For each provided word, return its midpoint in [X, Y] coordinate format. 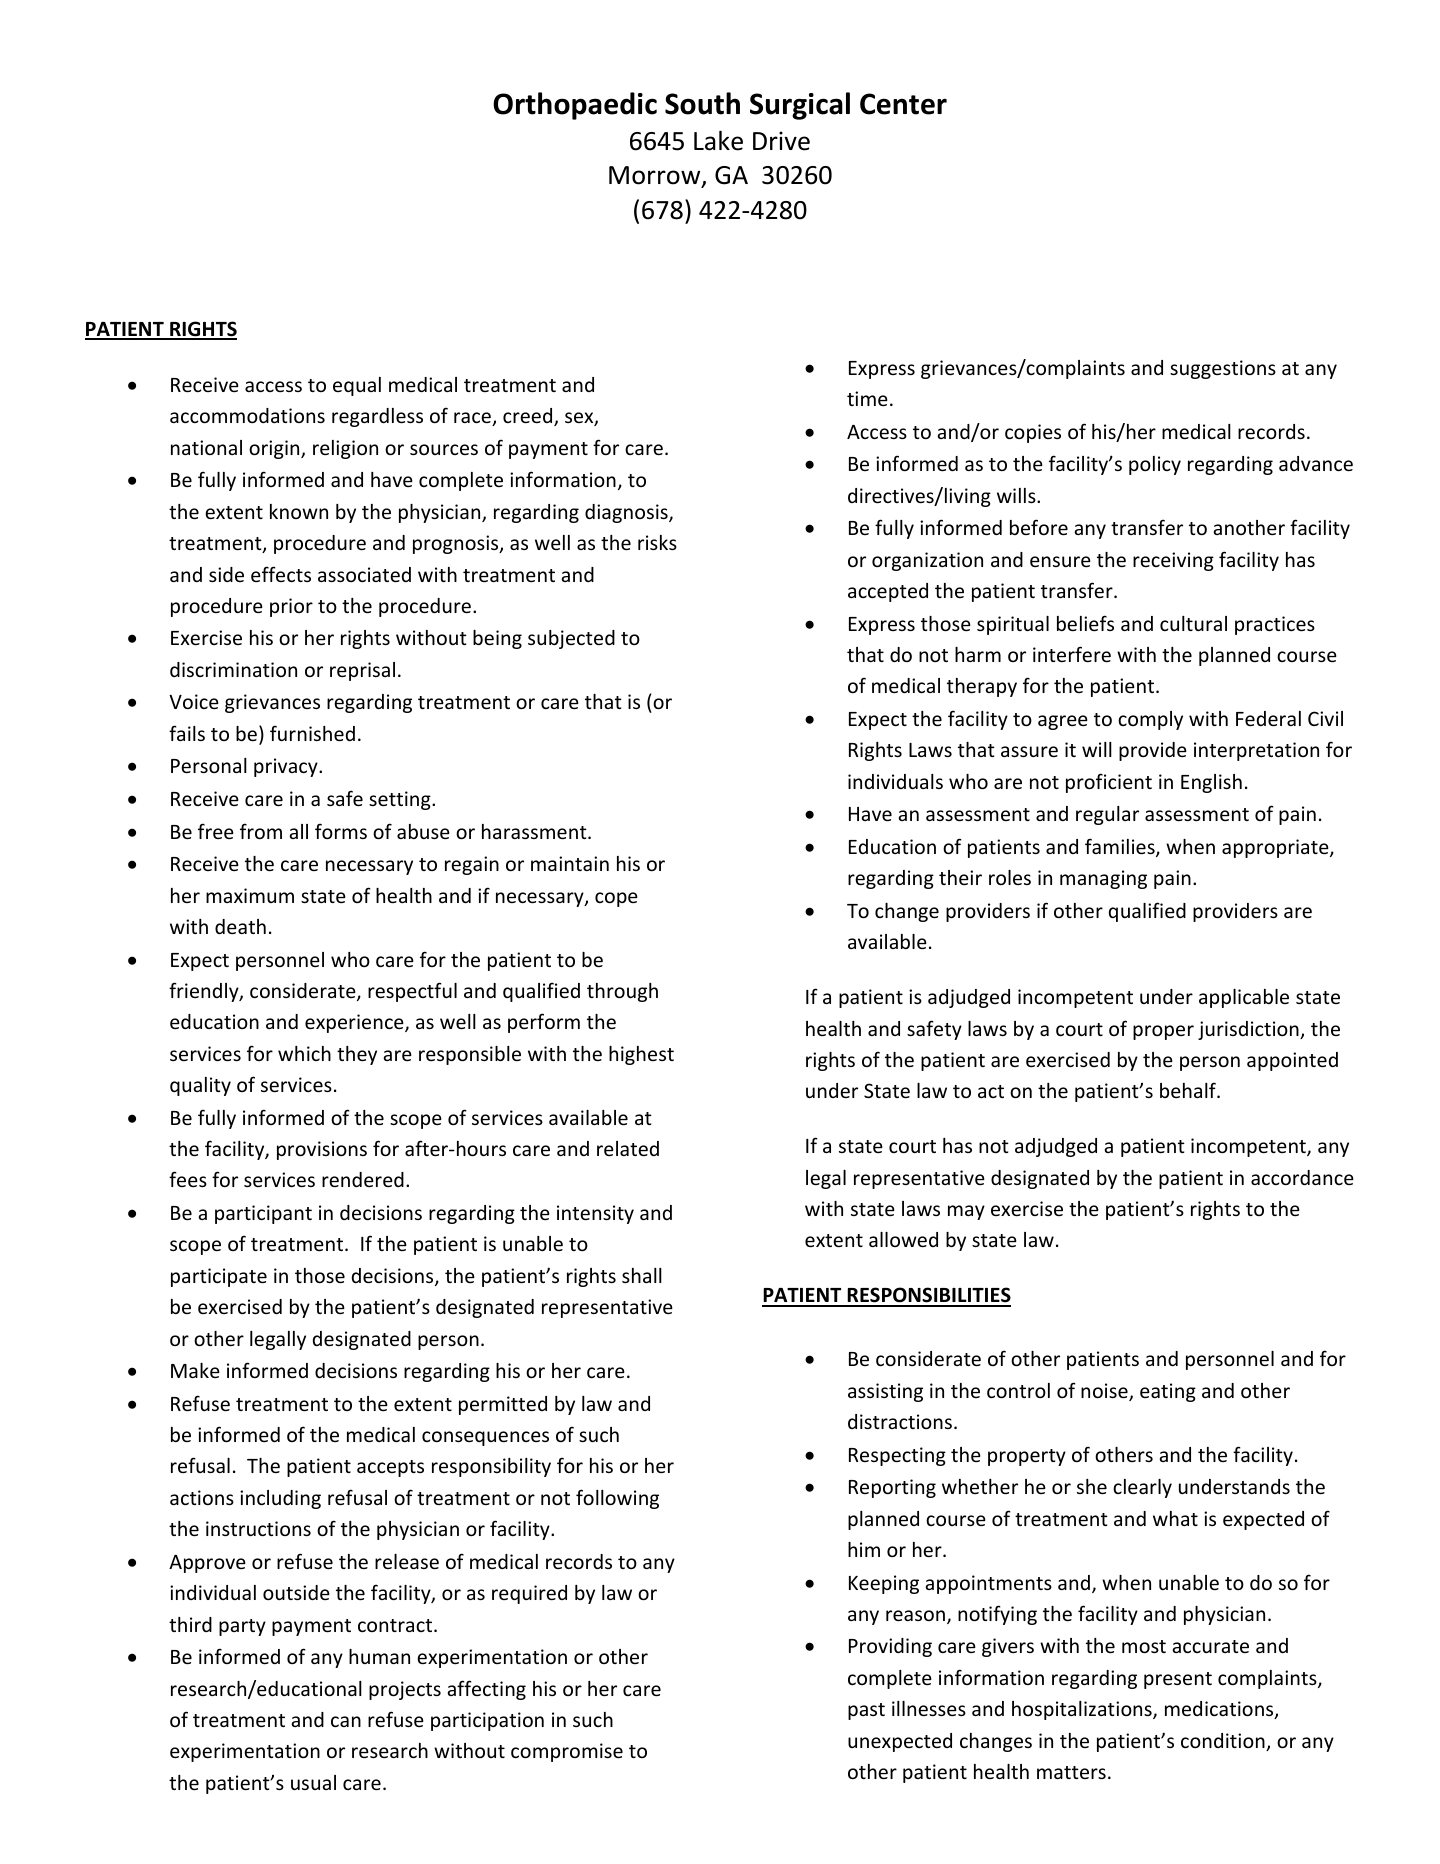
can [346, 1721]
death [240, 926]
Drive [781, 141]
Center [903, 104]
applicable [1244, 998]
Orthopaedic [575, 106]
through [622, 992]
